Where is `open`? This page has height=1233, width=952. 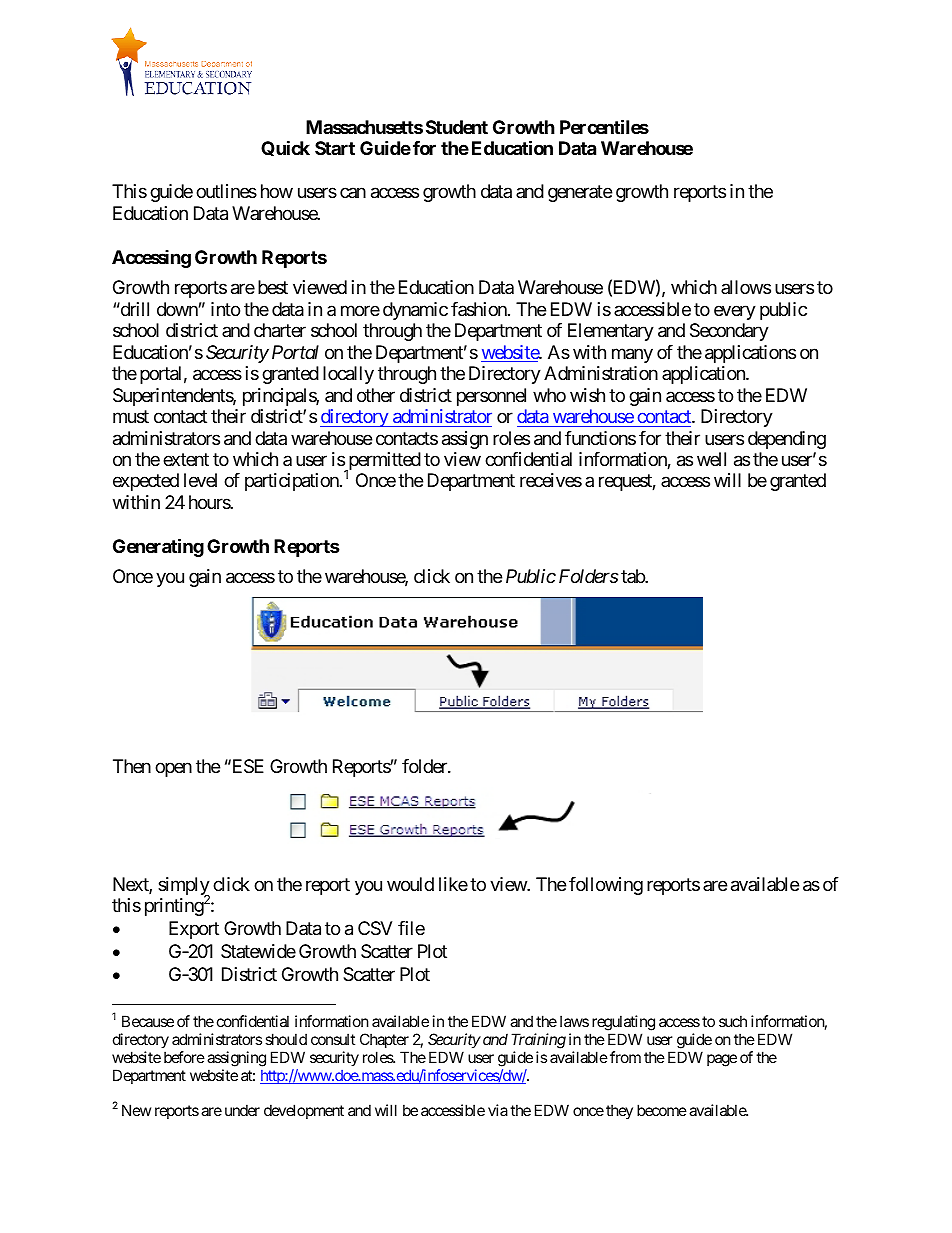 open is located at coordinates (173, 770).
